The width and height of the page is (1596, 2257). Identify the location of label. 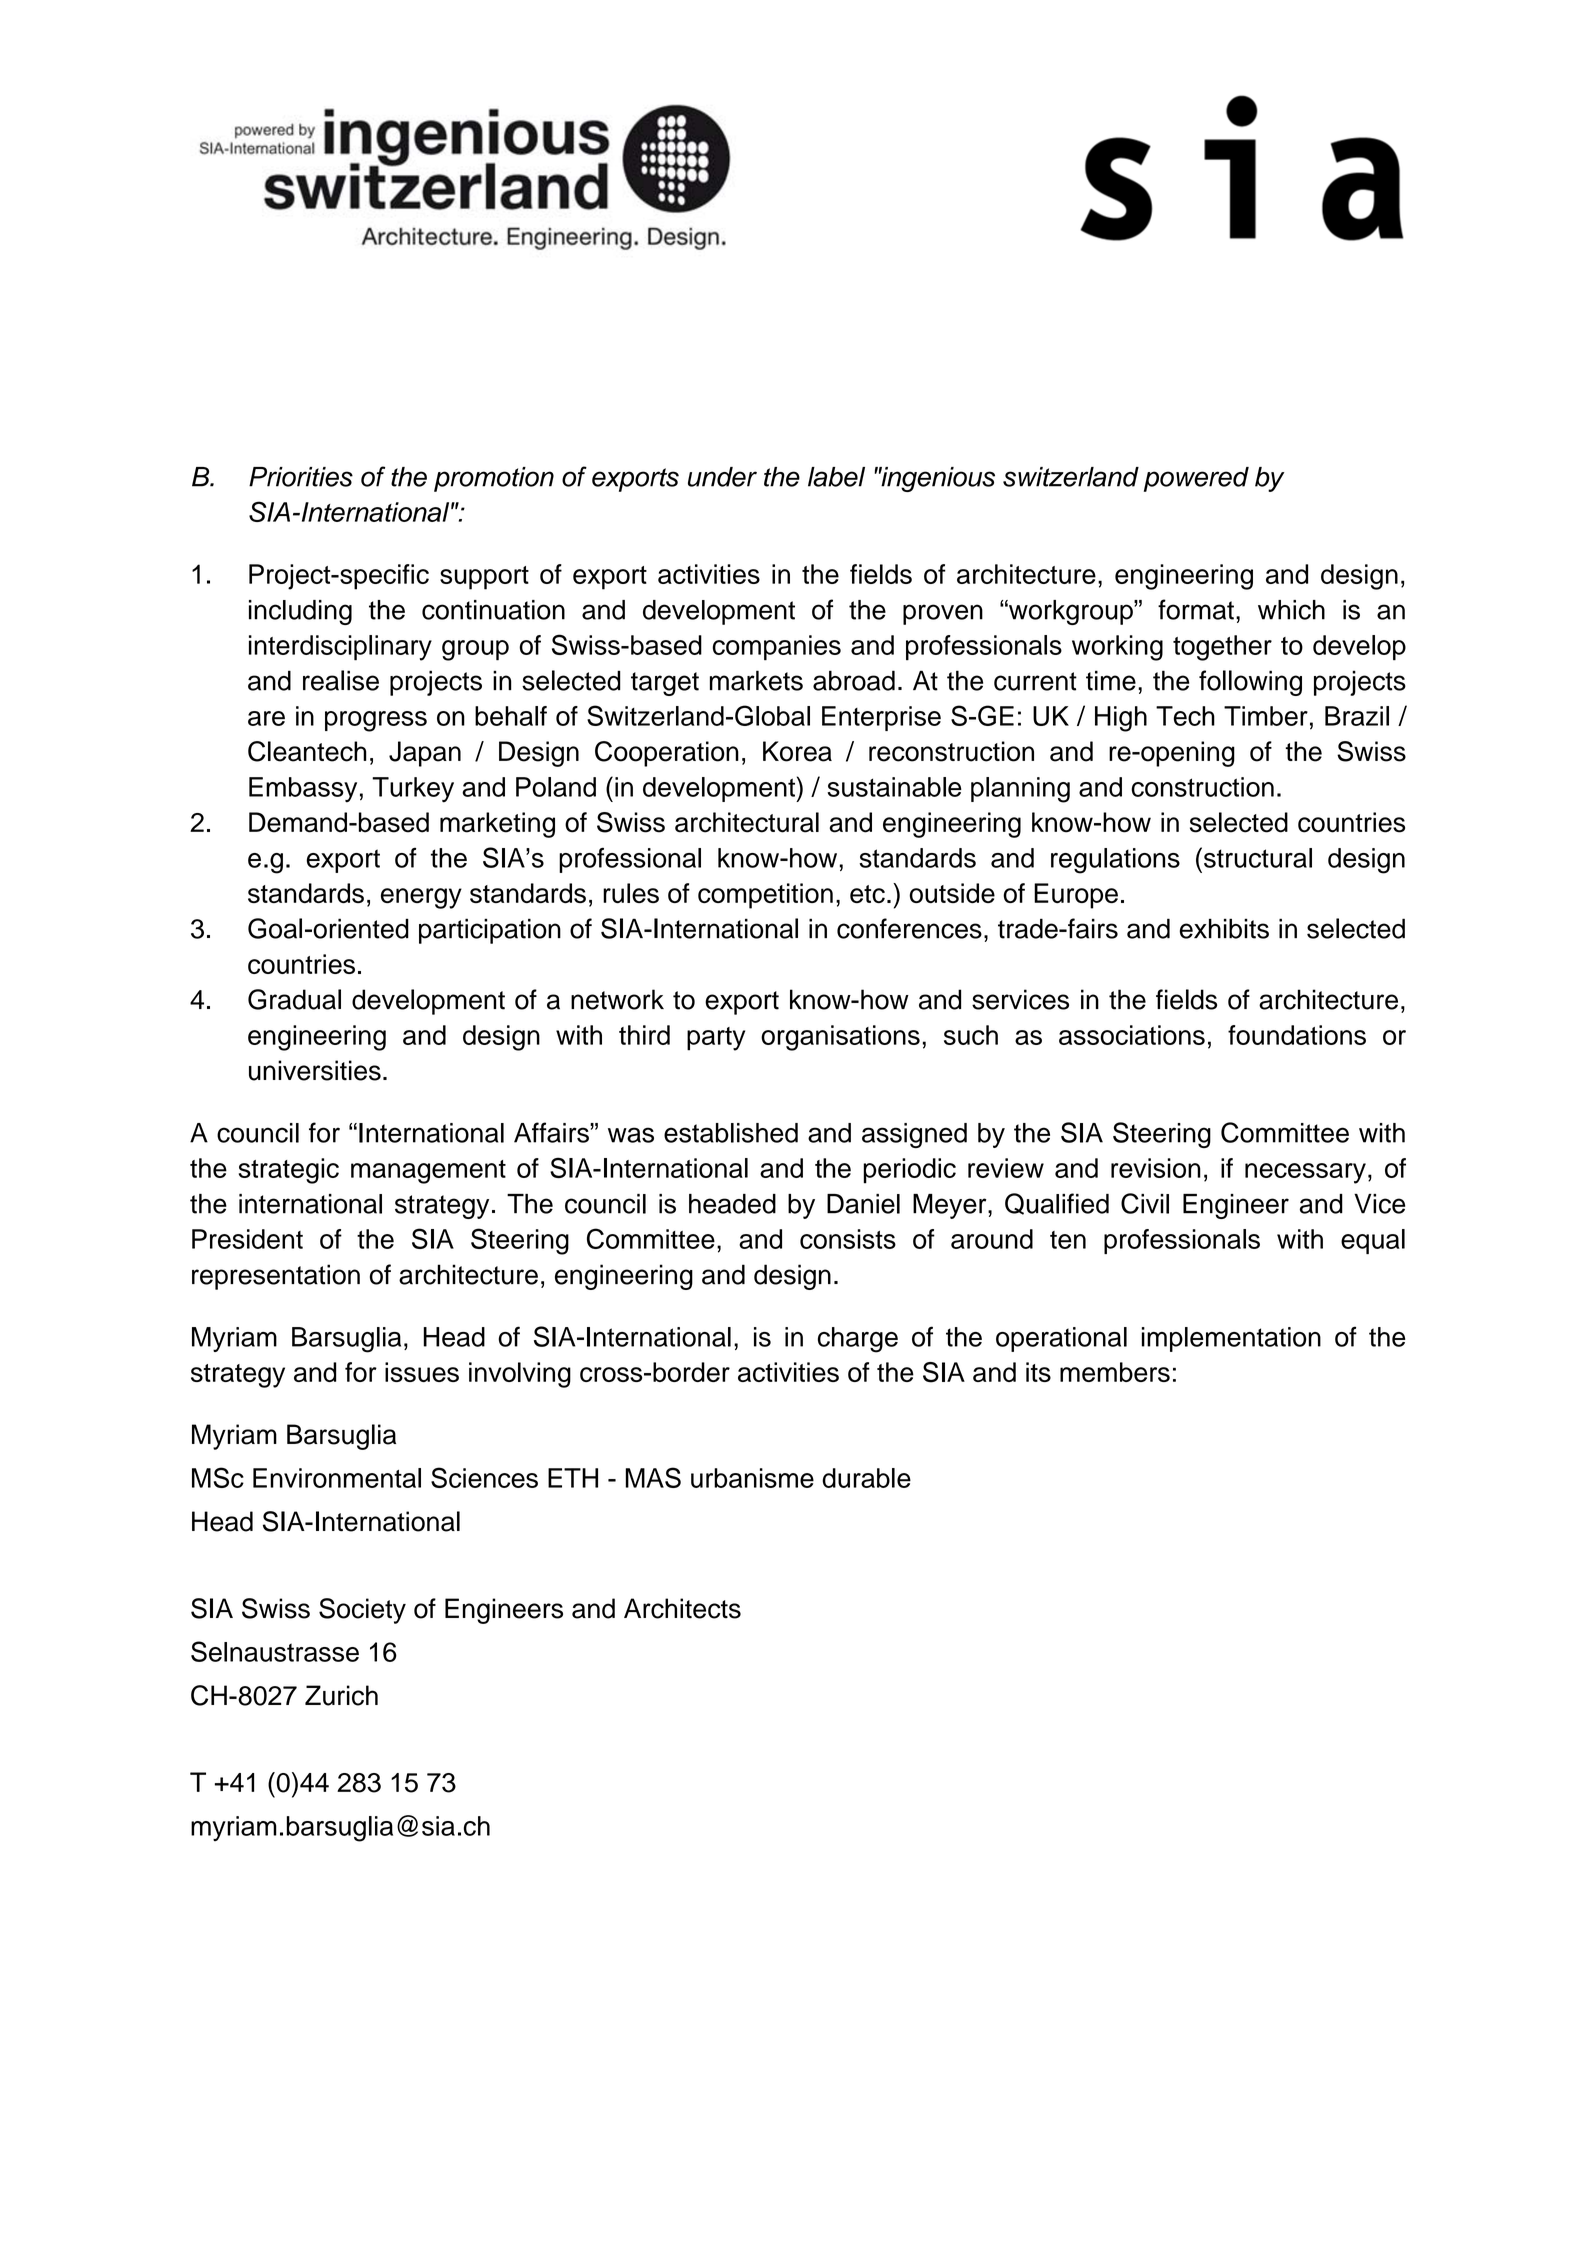
(836, 477).
